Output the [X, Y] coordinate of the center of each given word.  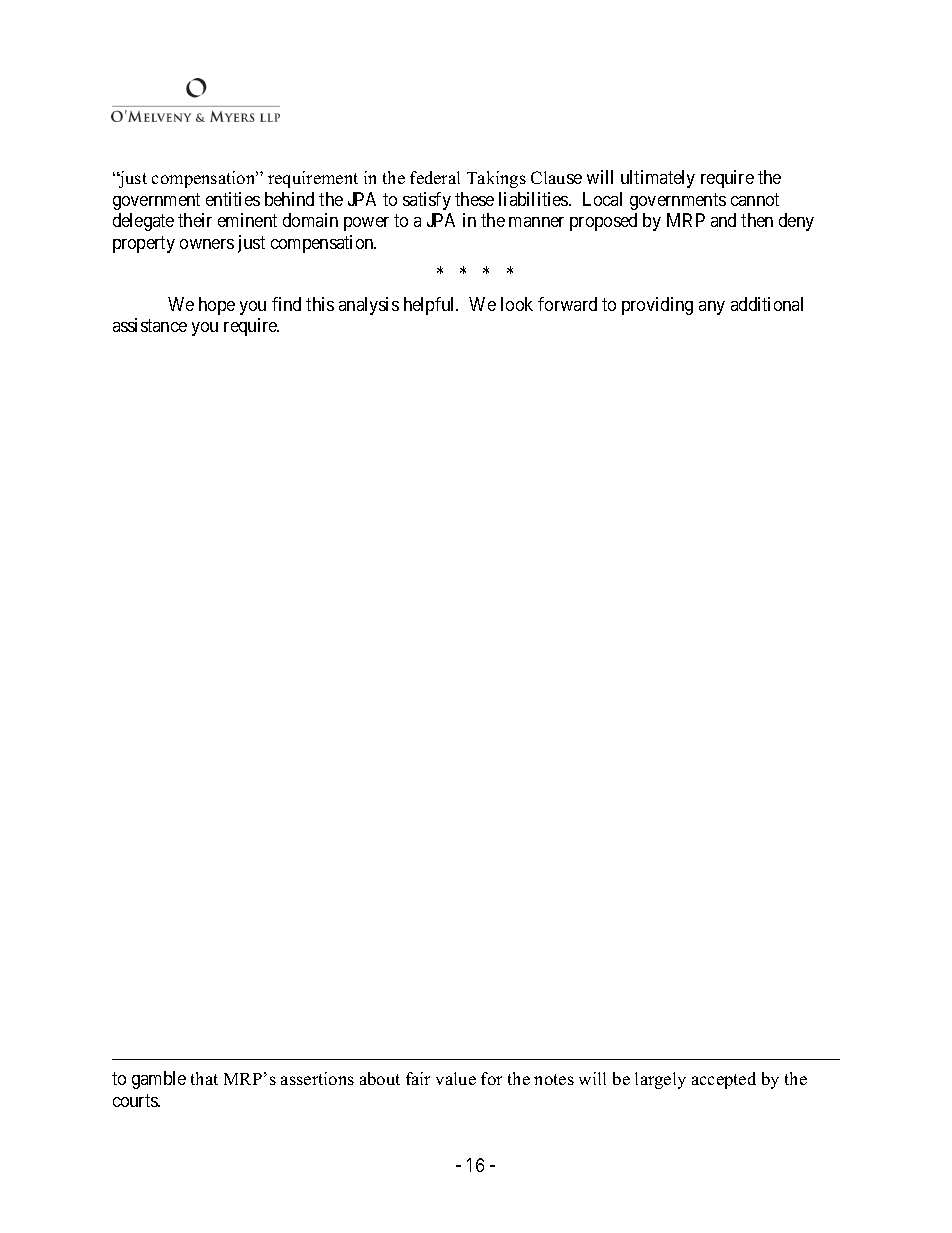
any [712, 308]
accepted [724, 1080]
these [474, 199]
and [723, 220]
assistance [150, 325]
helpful [431, 306]
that [204, 1078]
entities [233, 199]
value [456, 1078]
